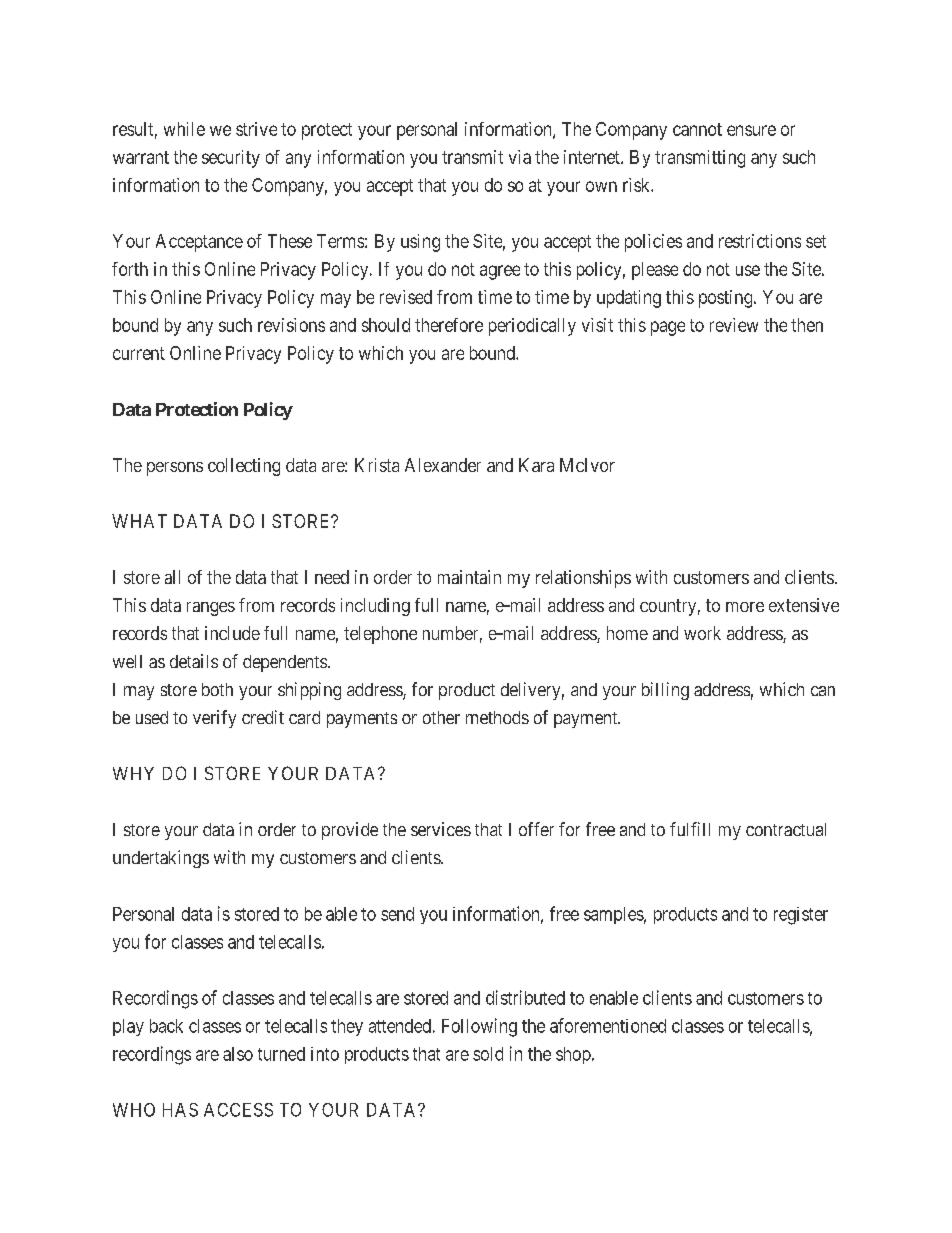 This screenshot has height=1233, width=952. I want to click on fulfill, so click(690, 829).
